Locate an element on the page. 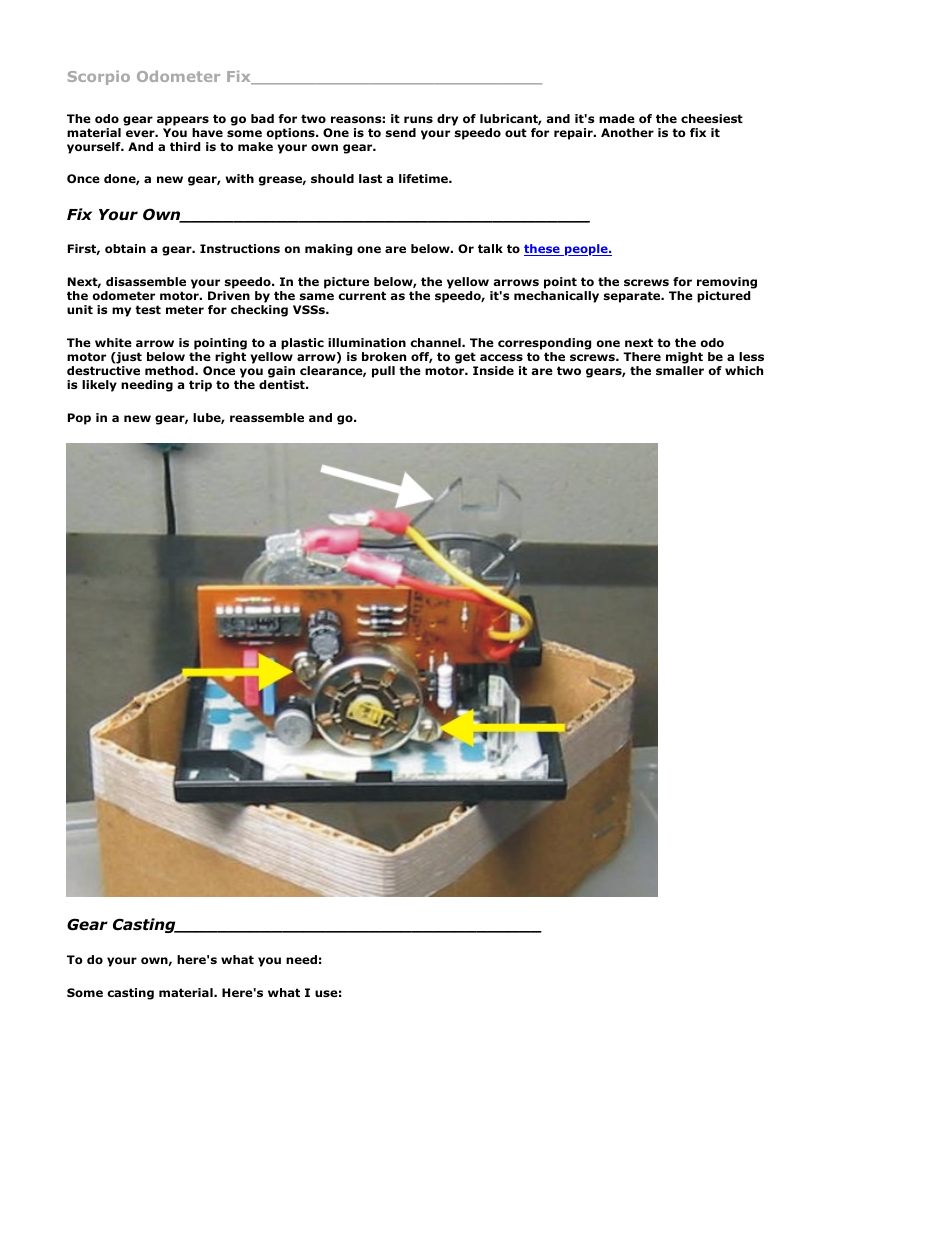 This page has height=1233, width=952. lifetime is located at coordinates (424, 178).
